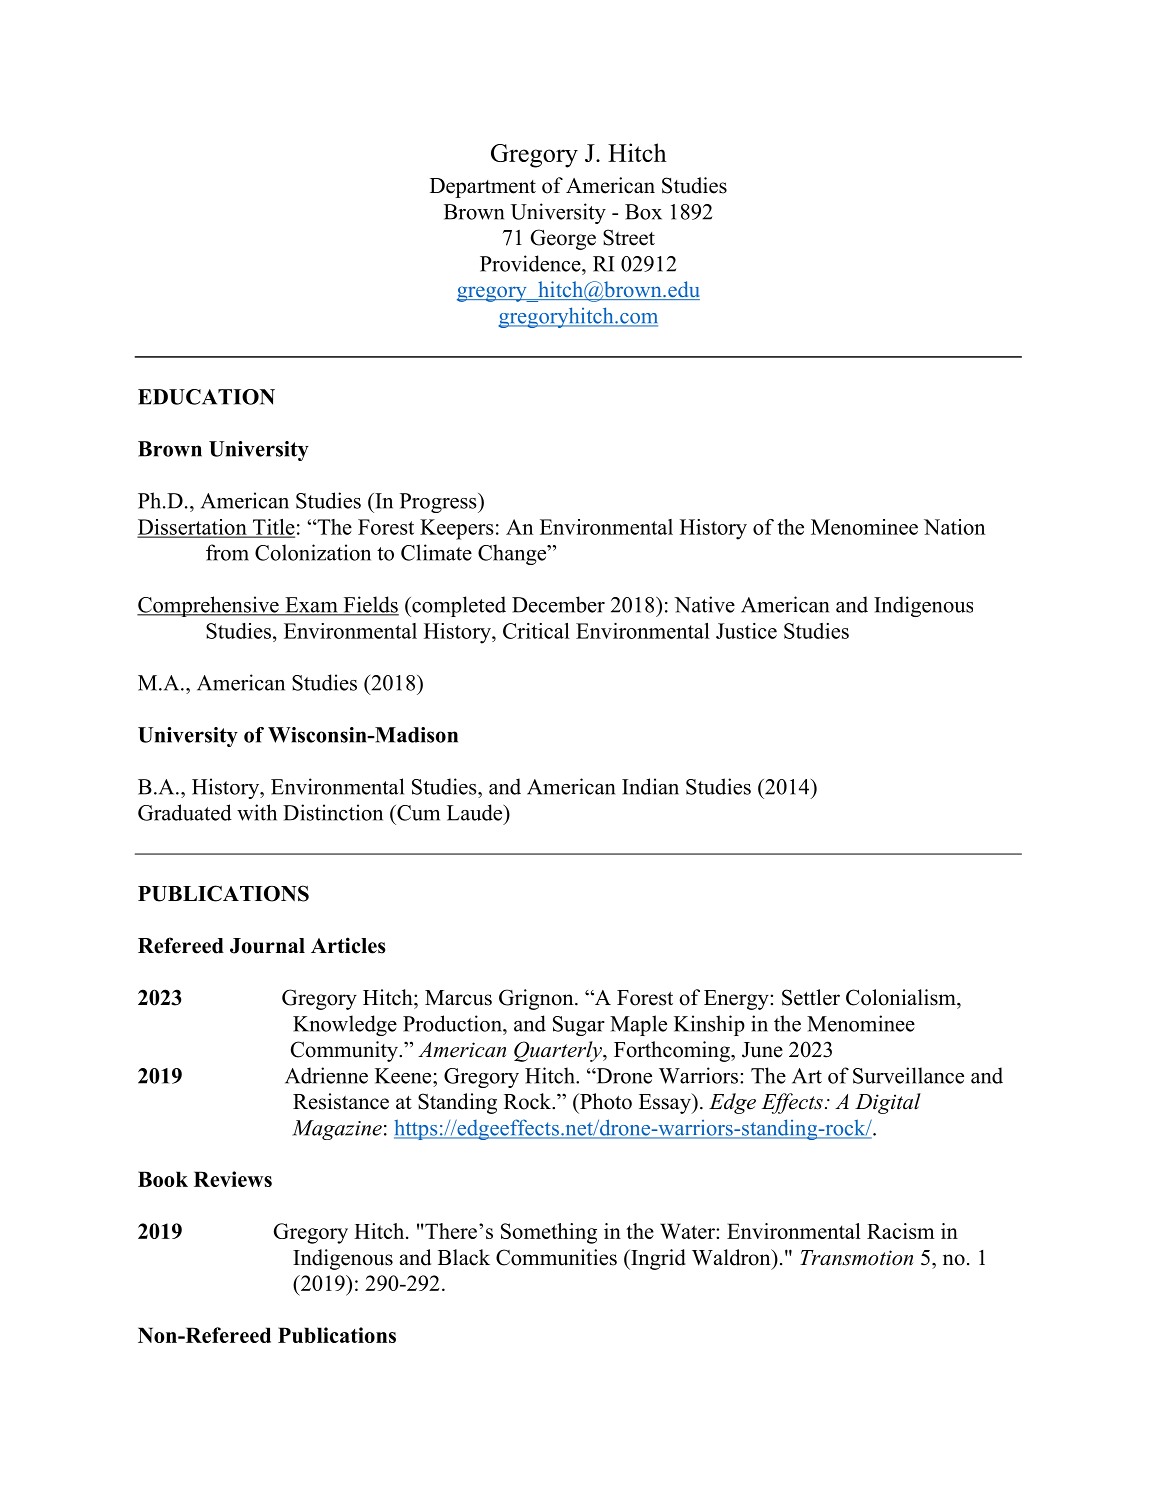 The image size is (1153, 1492). I want to click on Nation, so click(954, 527).
